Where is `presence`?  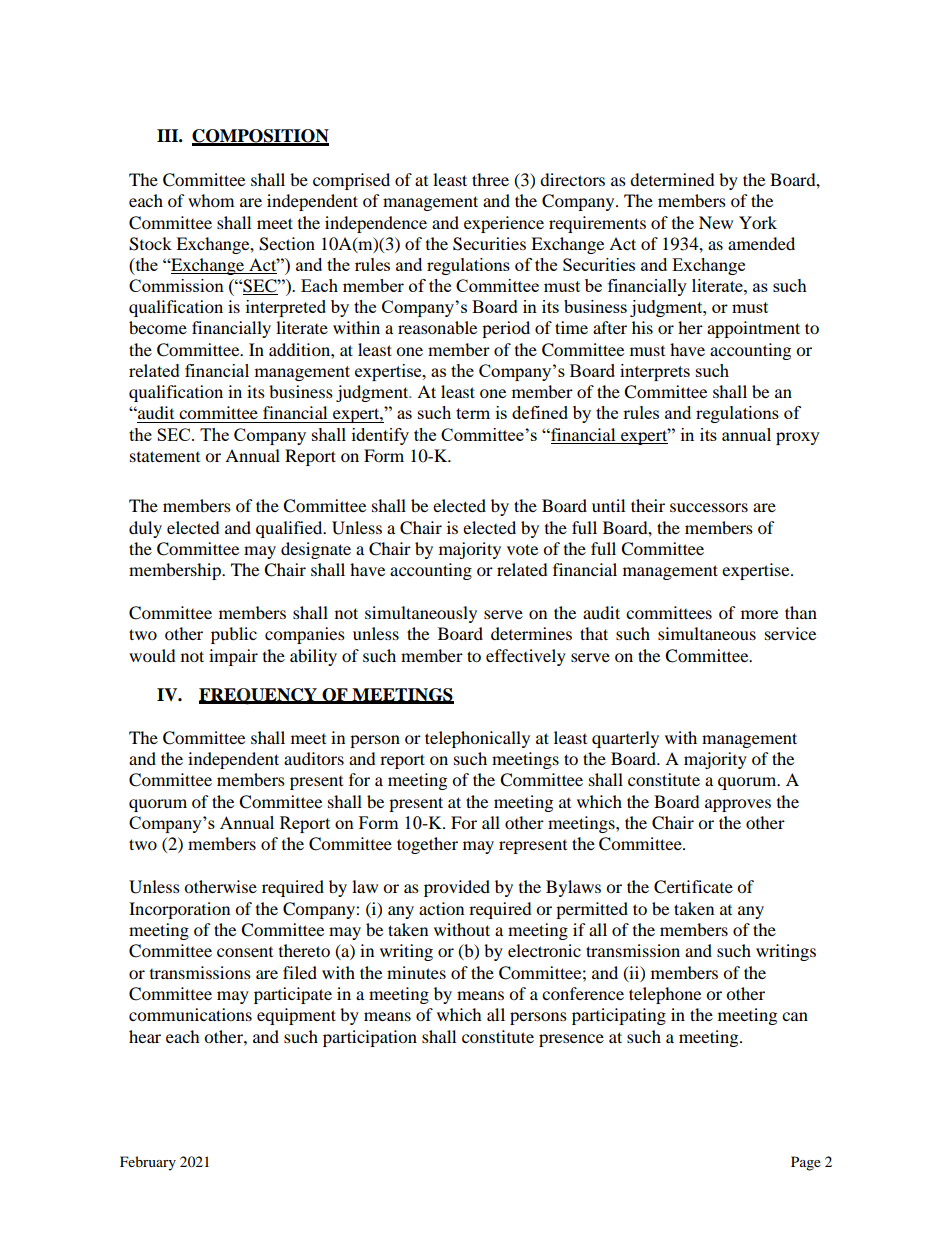
presence is located at coordinates (571, 1040).
